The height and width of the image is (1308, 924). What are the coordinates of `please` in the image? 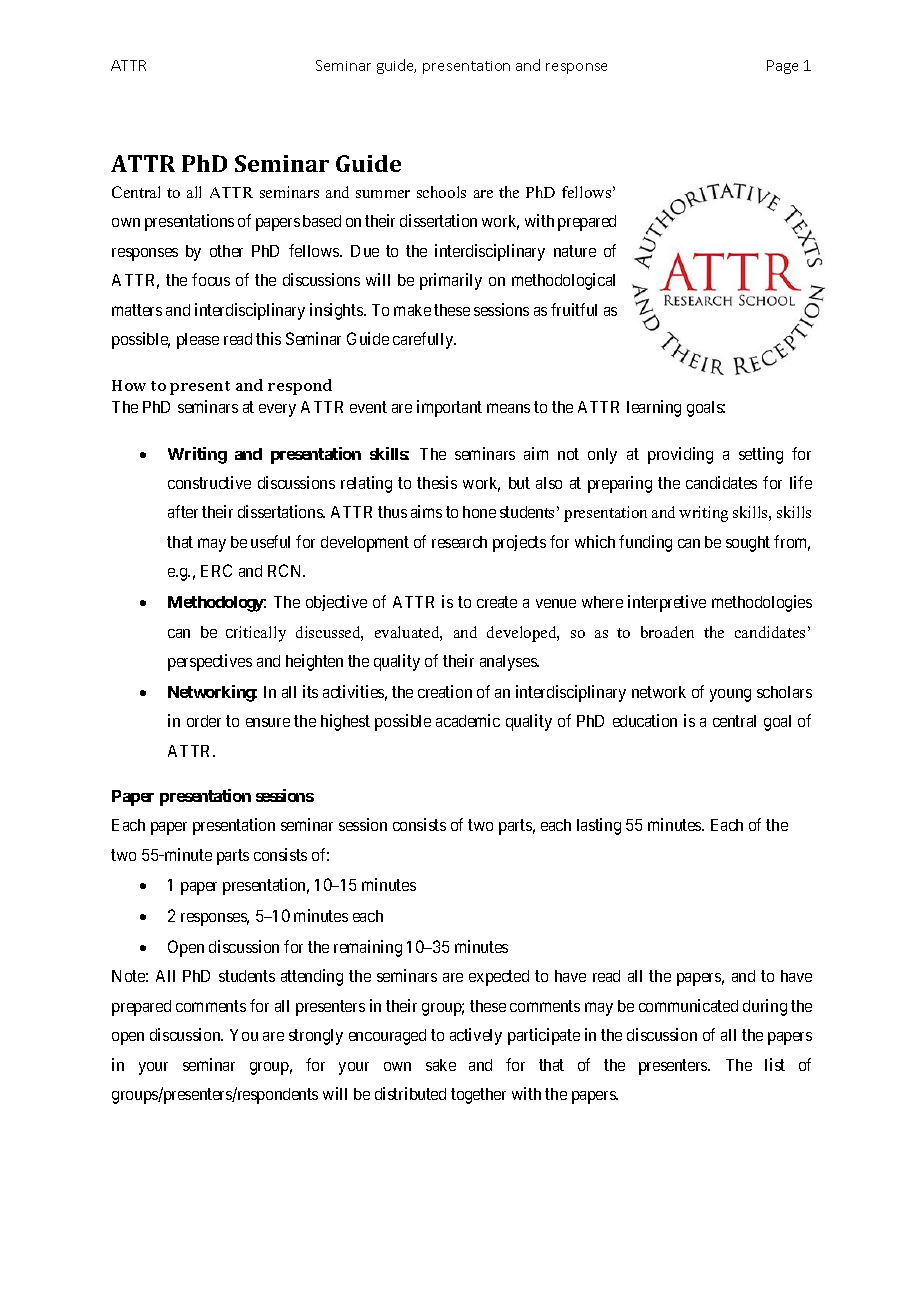 It's located at (198, 341).
